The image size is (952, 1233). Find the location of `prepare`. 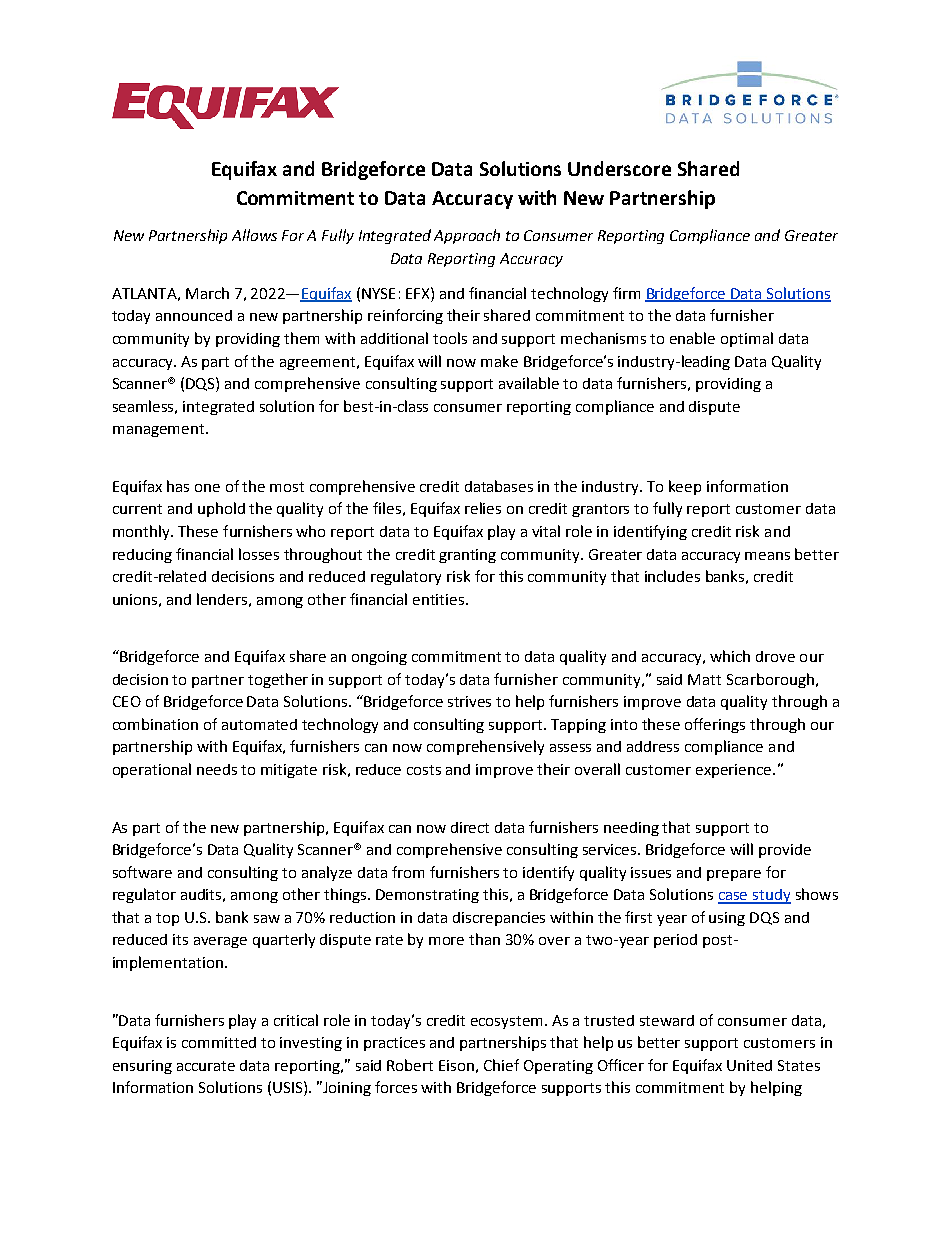

prepare is located at coordinates (734, 875).
